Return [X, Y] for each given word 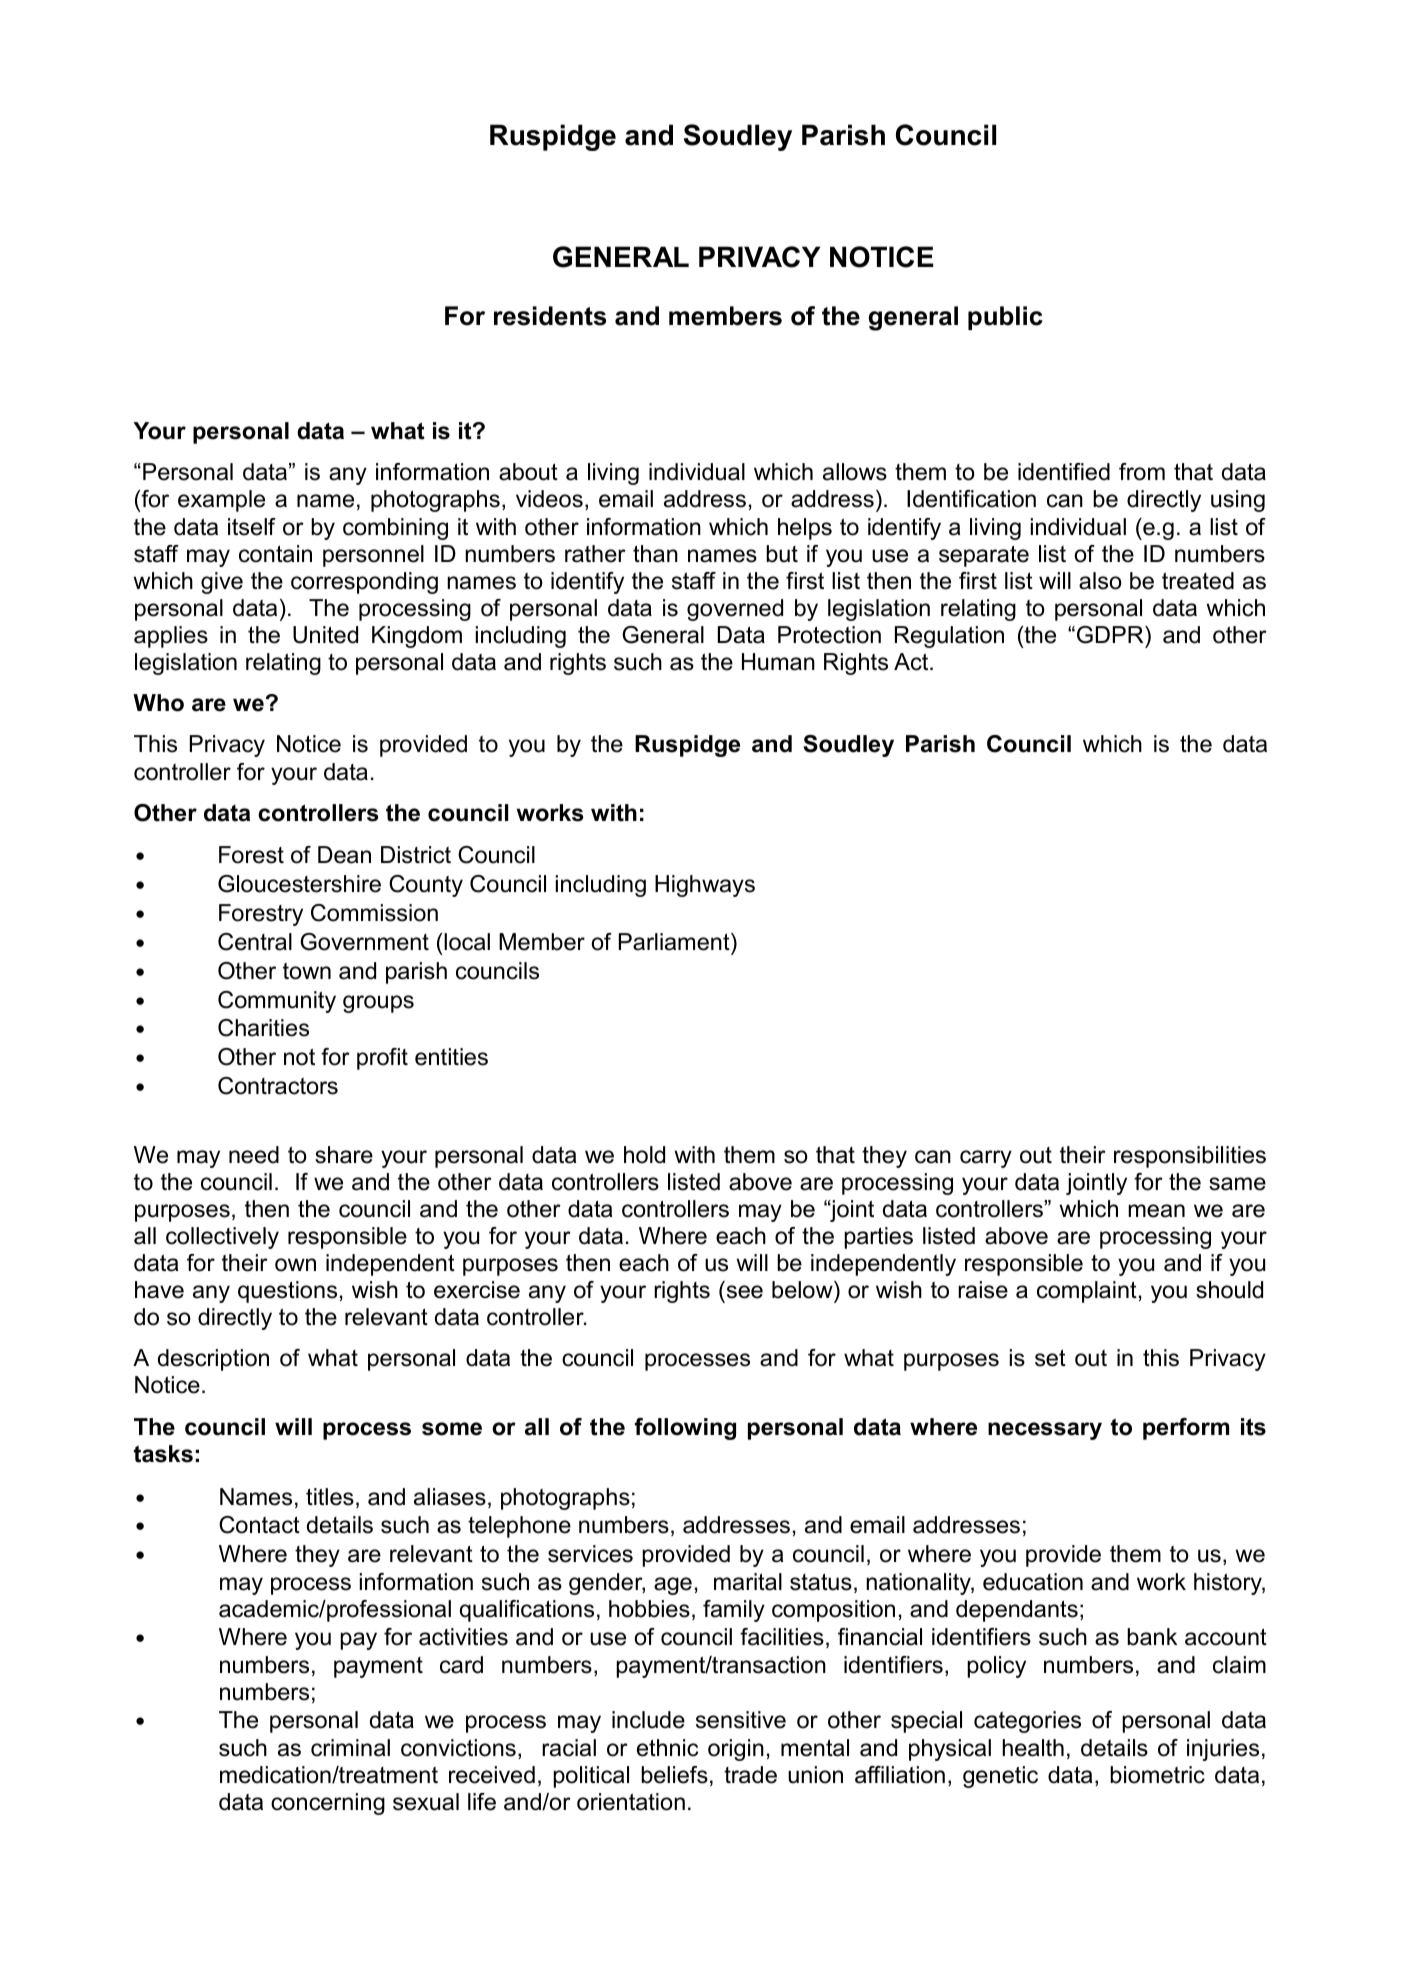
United [325, 635]
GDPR [1111, 635]
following [685, 1429]
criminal [350, 1748]
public [1005, 318]
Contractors [278, 1086]
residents [550, 316]
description [213, 1360]
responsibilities [1190, 1157]
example [221, 501]
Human [778, 662]
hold [644, 1155]
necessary [1045, 1431]
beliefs [674, 1775]
